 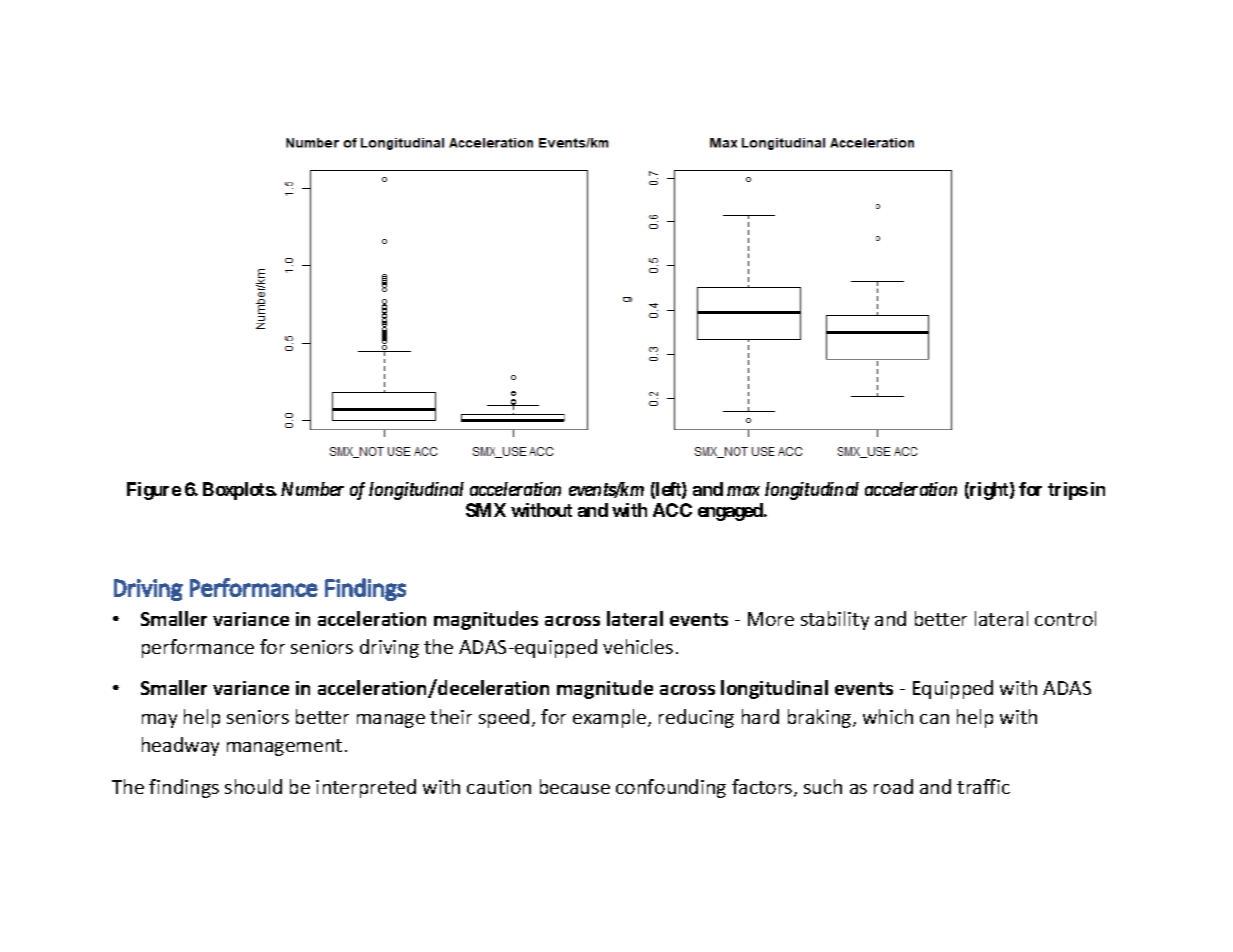 What do you see at coordinates (312, 489) in the page?
I see `Number` at bounding box center [312, 489].
